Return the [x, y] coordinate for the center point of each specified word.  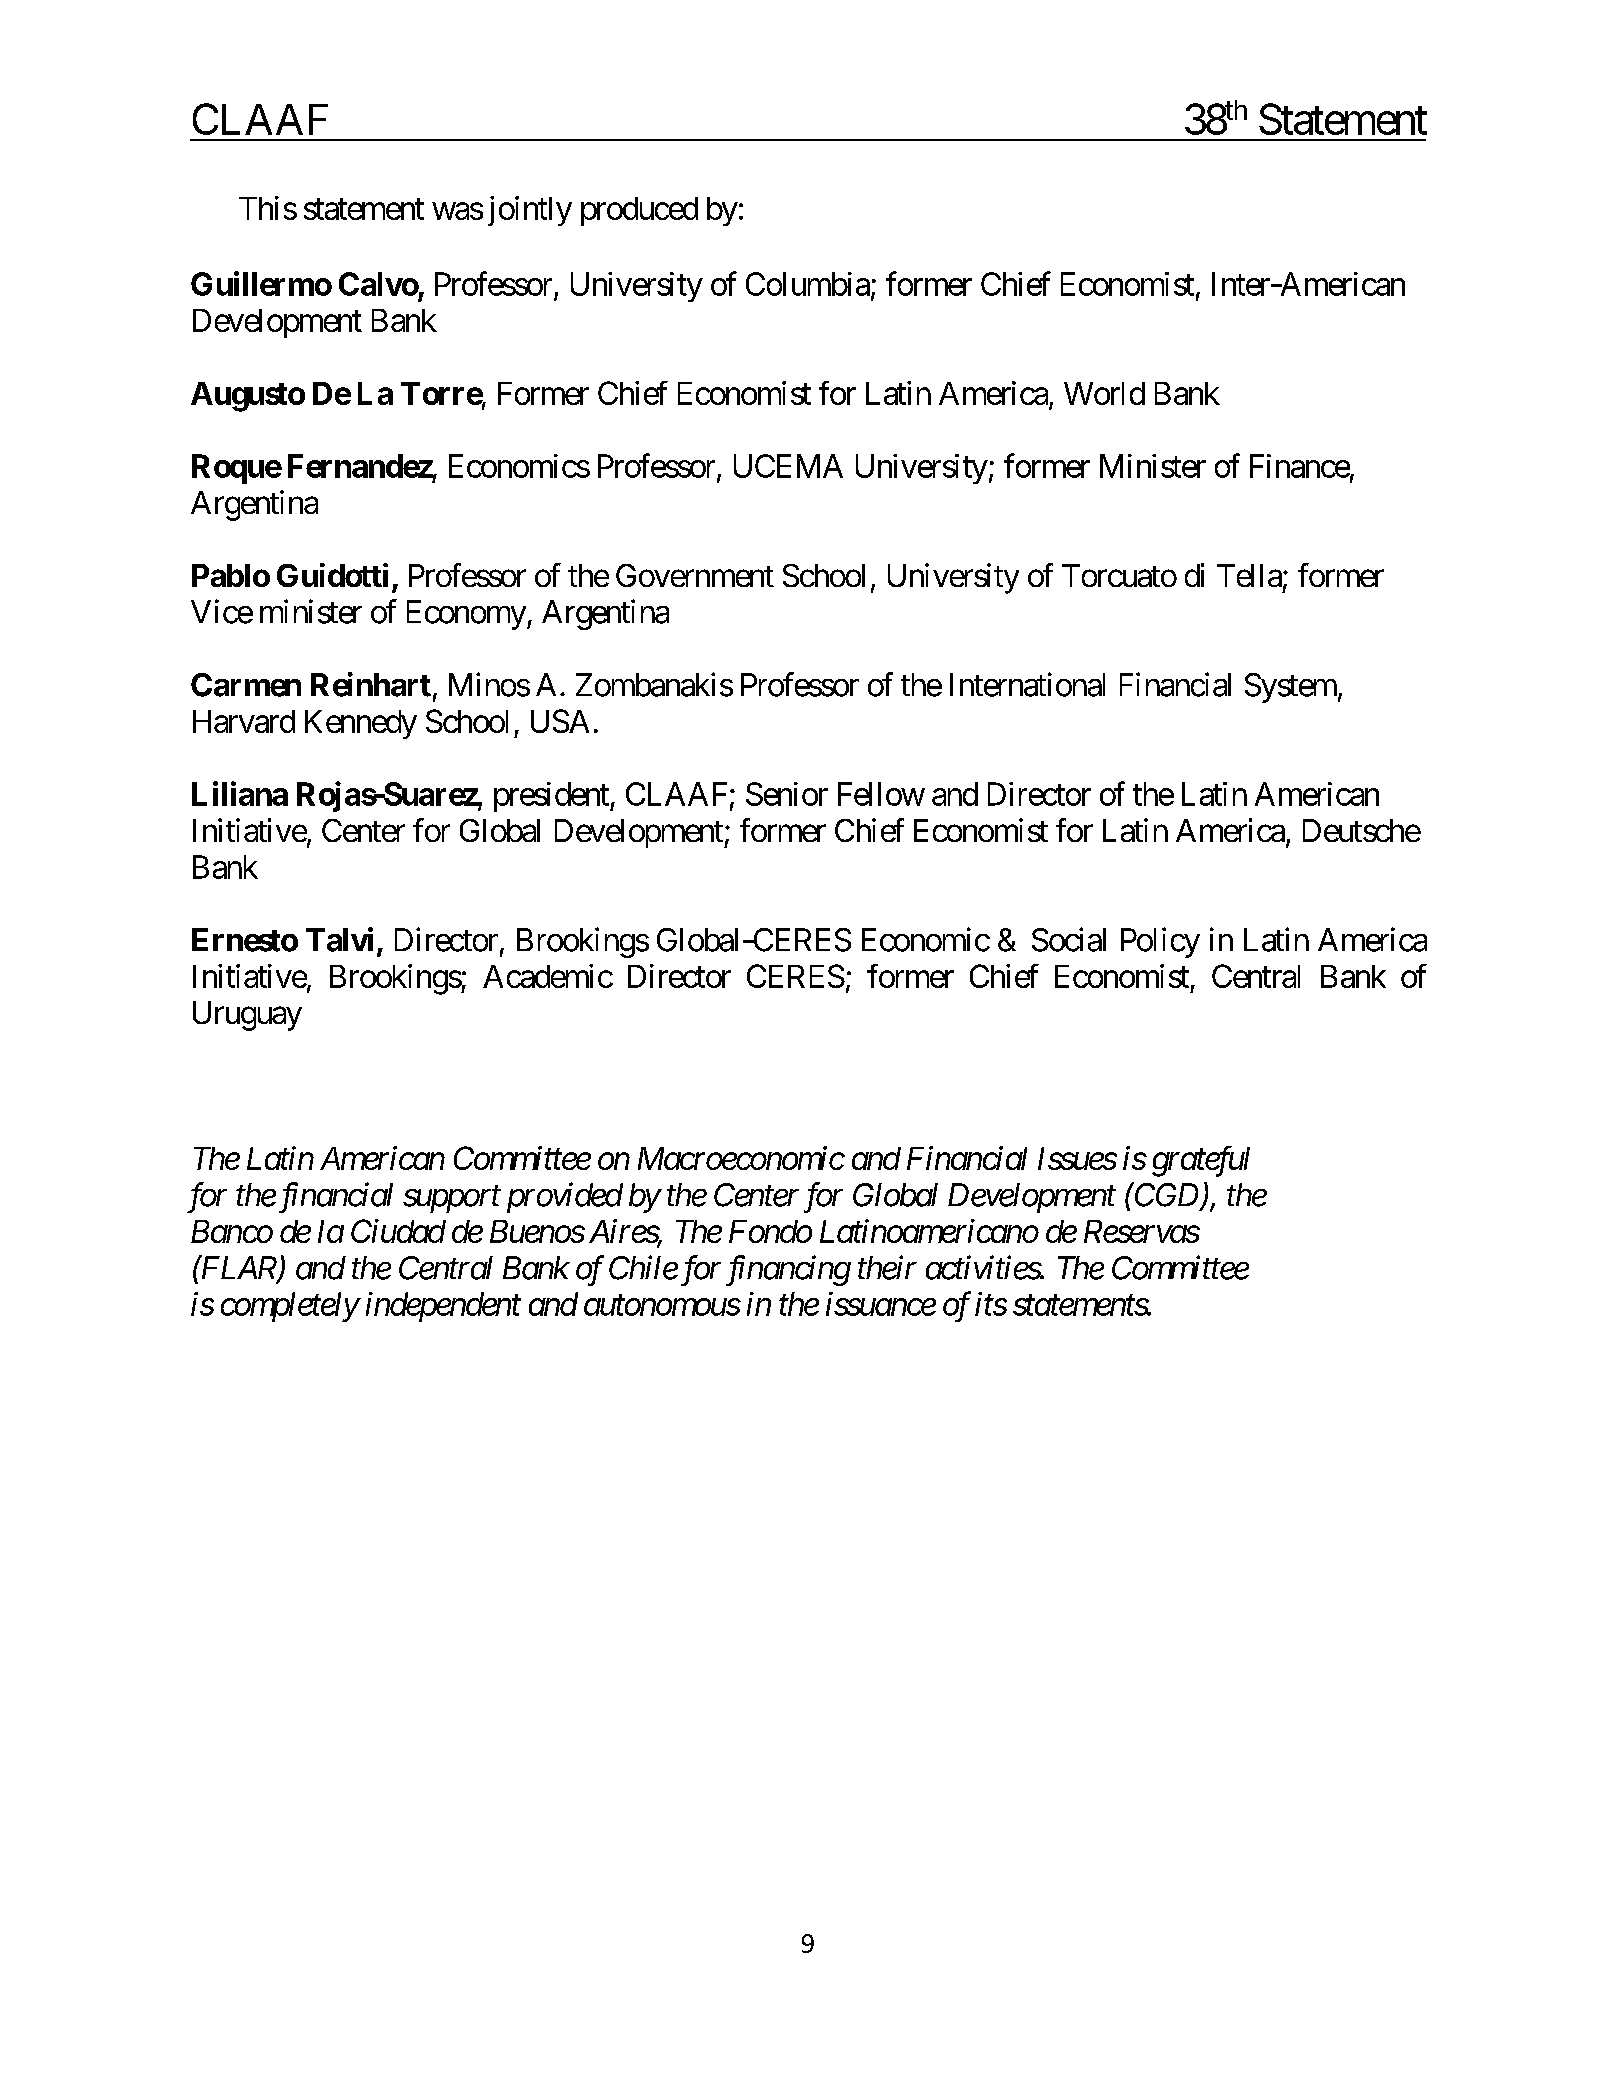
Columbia [808, 284]
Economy [466, 615]
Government [695, 575]
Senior [787, 794]
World [1104, 393]
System [1291, 688]
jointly [530, 211]
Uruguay [247, 1016]
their [887, 1267]
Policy [1160, 942]
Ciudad [398, 1231]
